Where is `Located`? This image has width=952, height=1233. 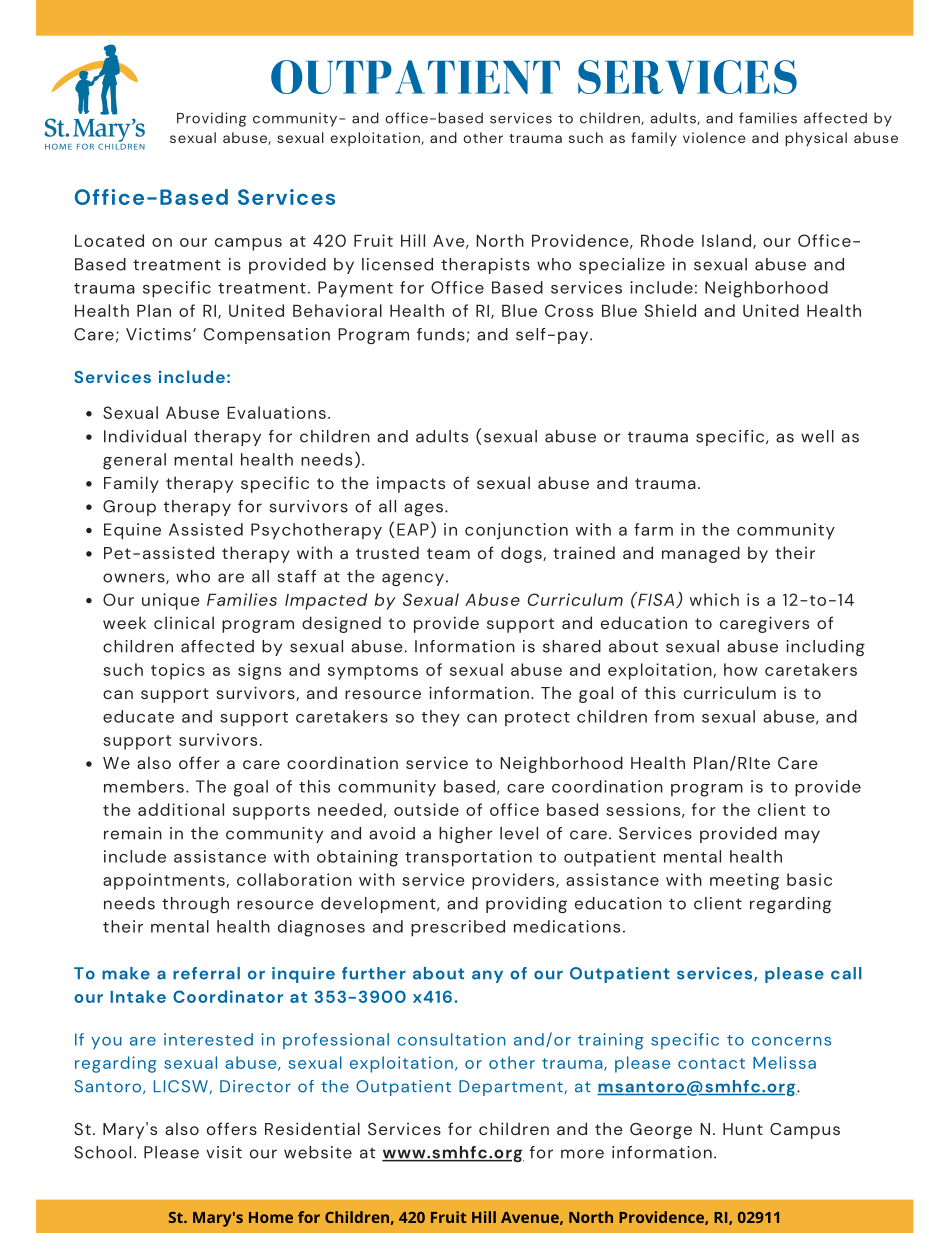
Located is located at coordinates (109, 240).
